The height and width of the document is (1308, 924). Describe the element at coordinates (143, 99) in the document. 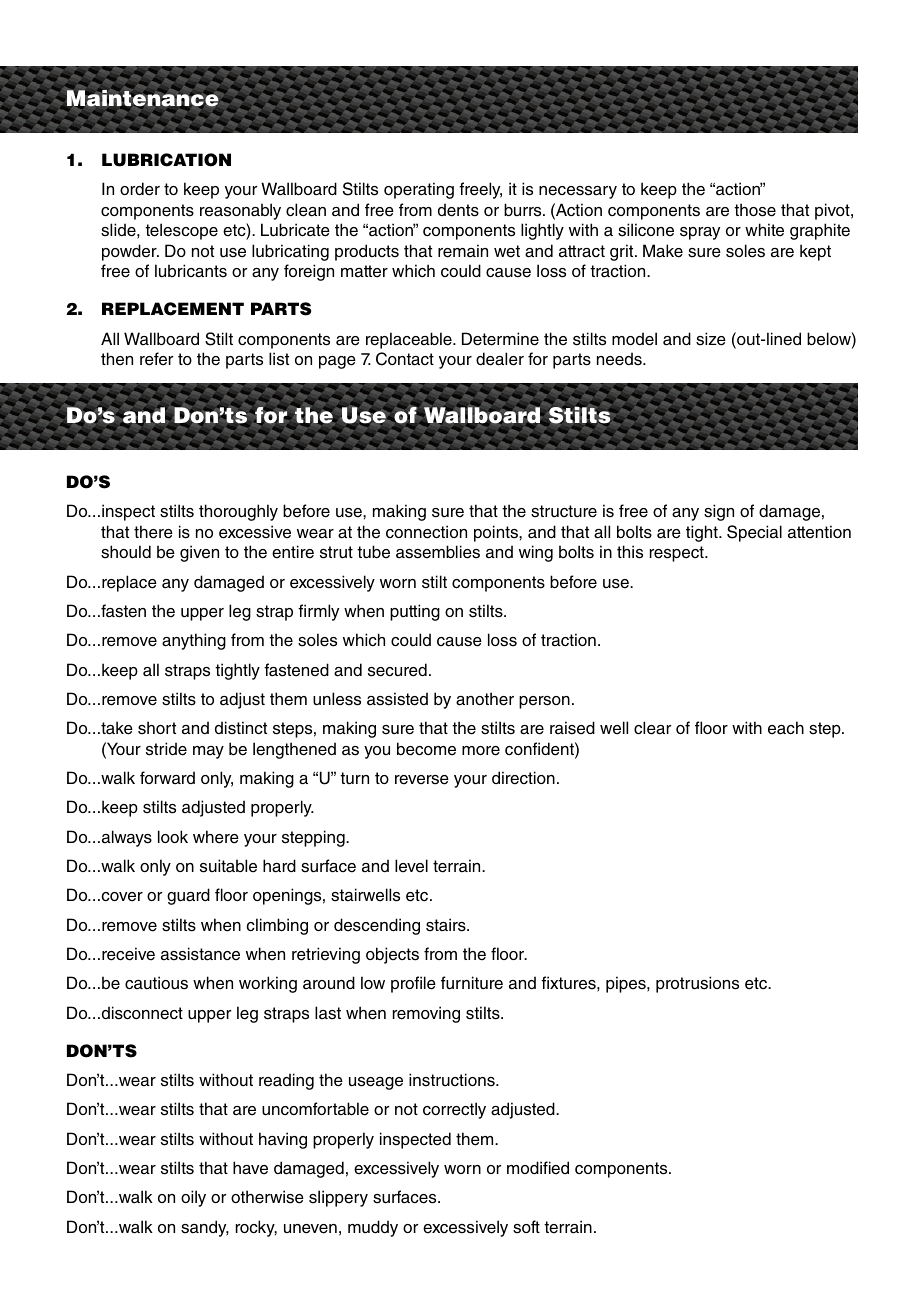

I see `Maintenance` at that location.
